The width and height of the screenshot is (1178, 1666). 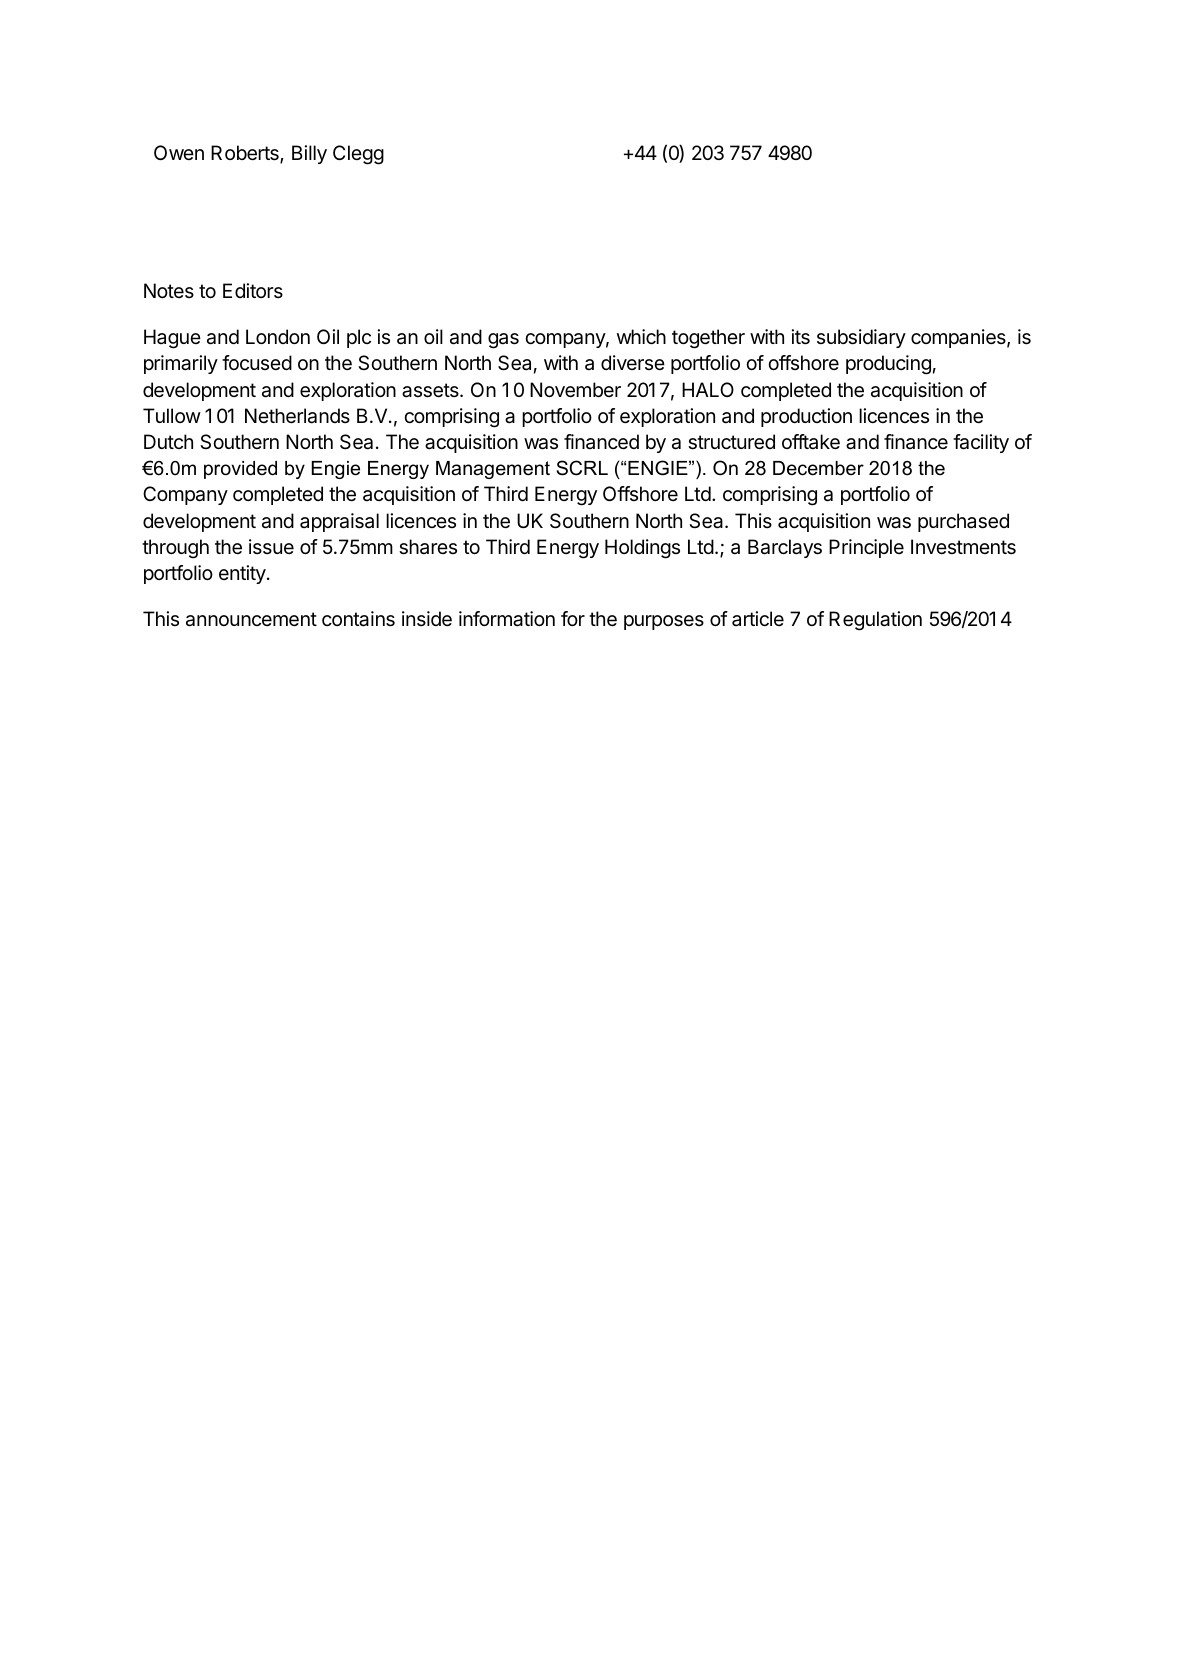 I want to click on November, so click(x=575, y=390).
